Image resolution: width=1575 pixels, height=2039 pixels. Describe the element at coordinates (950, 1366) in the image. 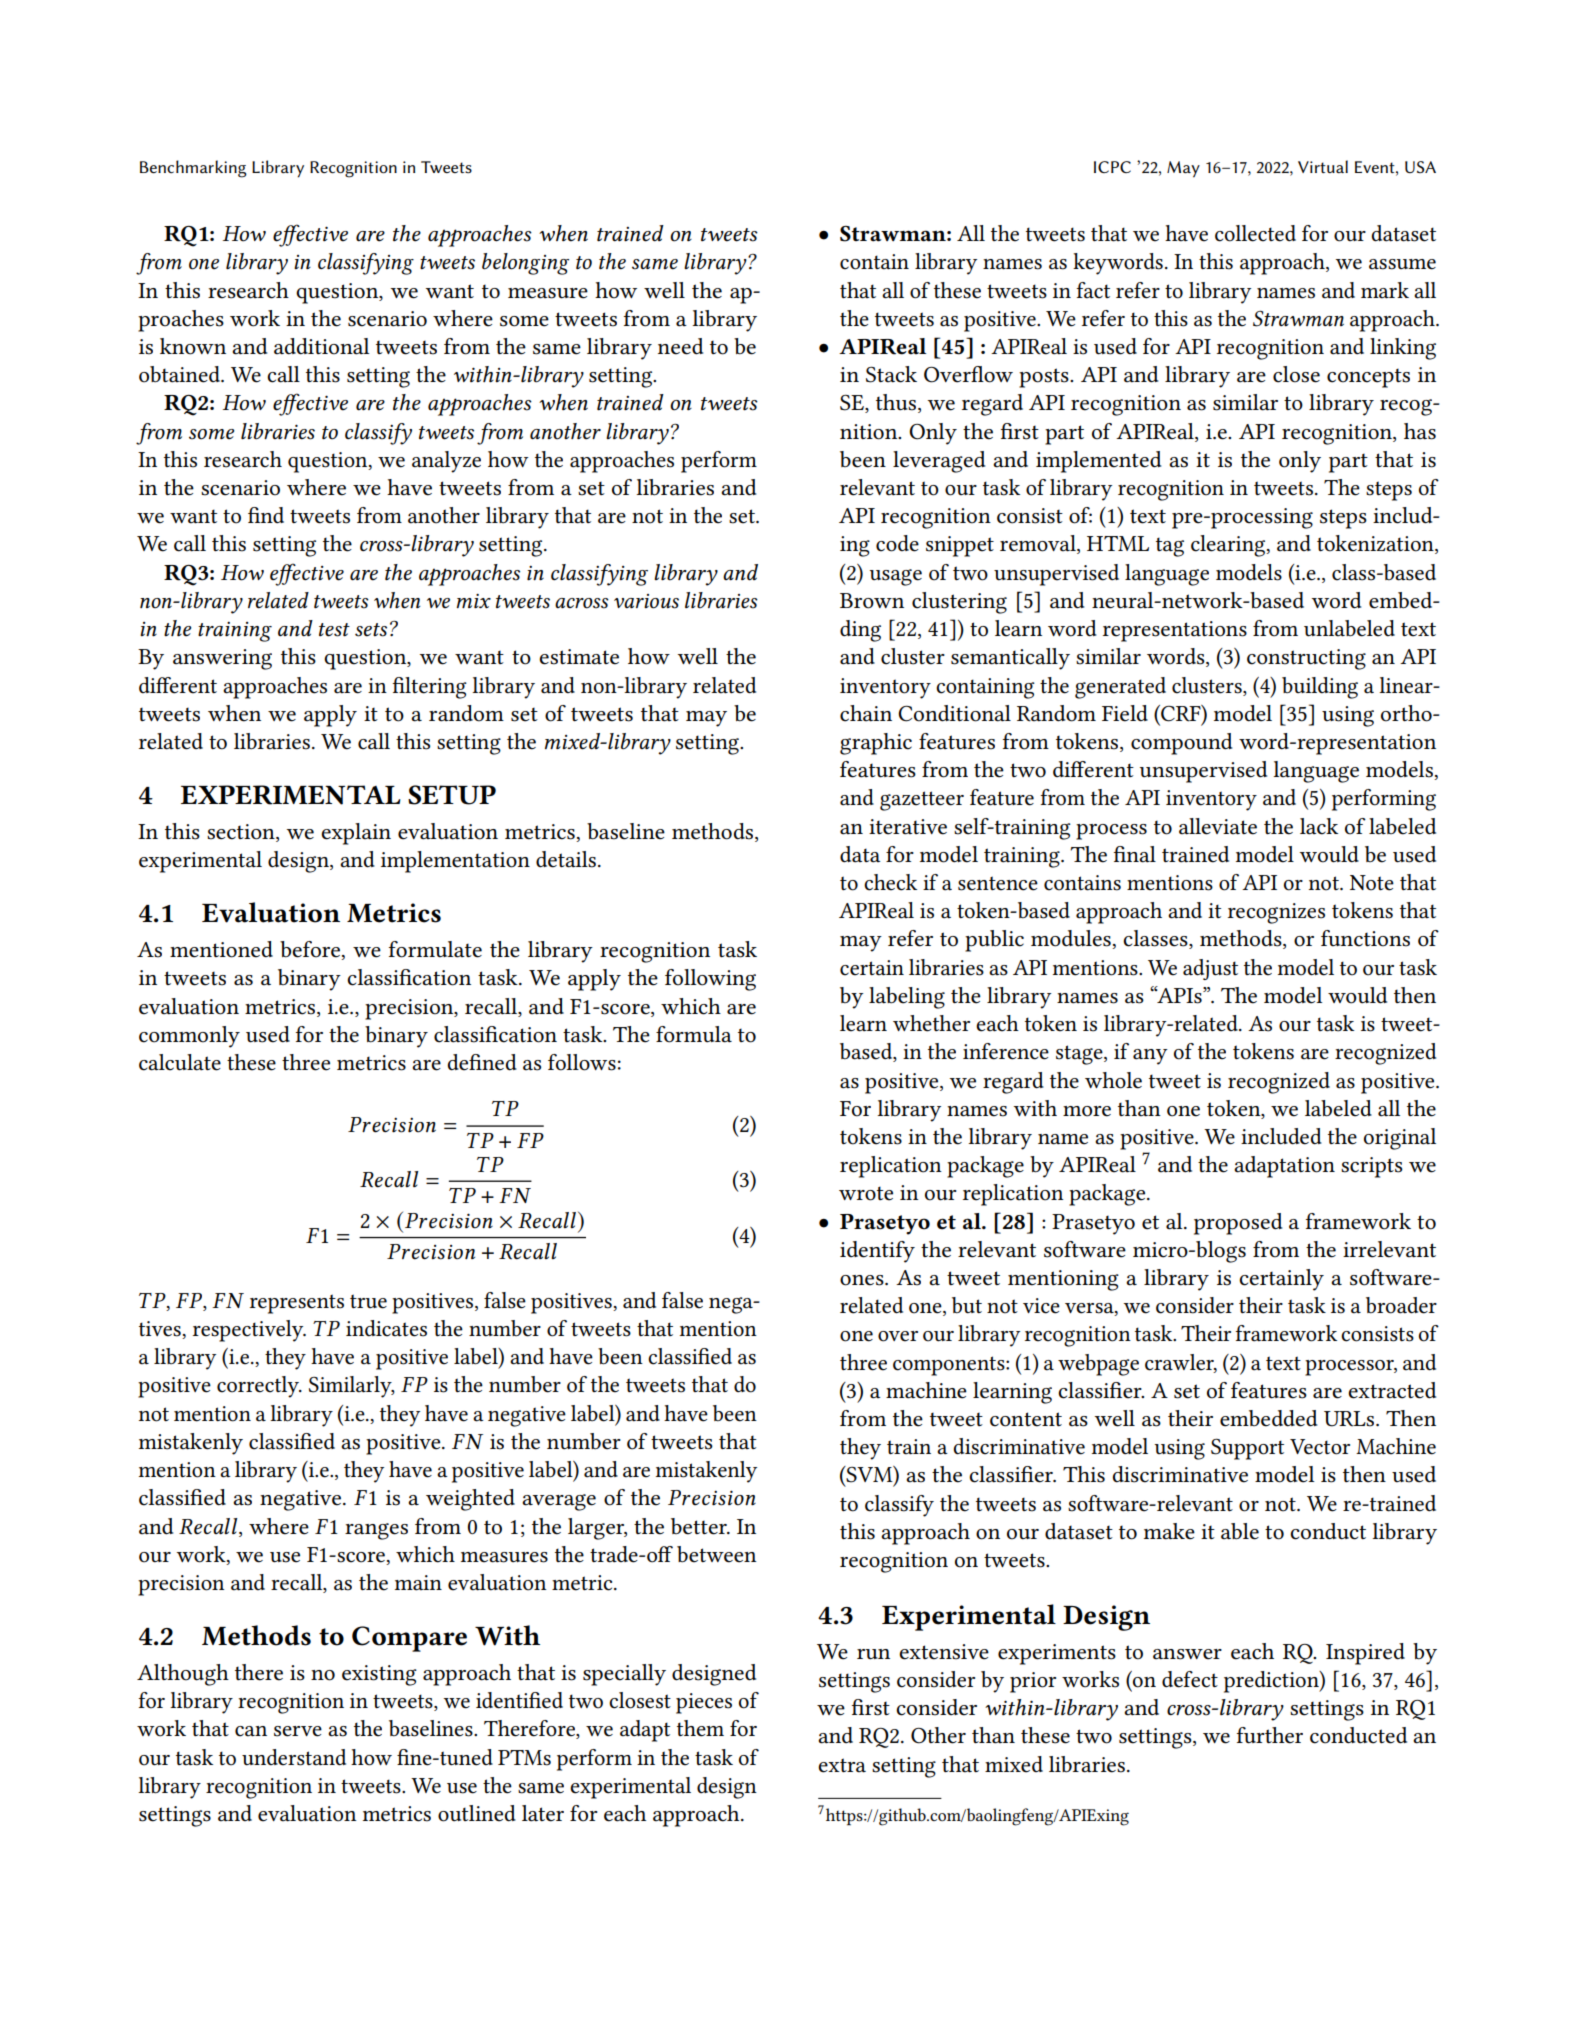

I see `components` at that location.
